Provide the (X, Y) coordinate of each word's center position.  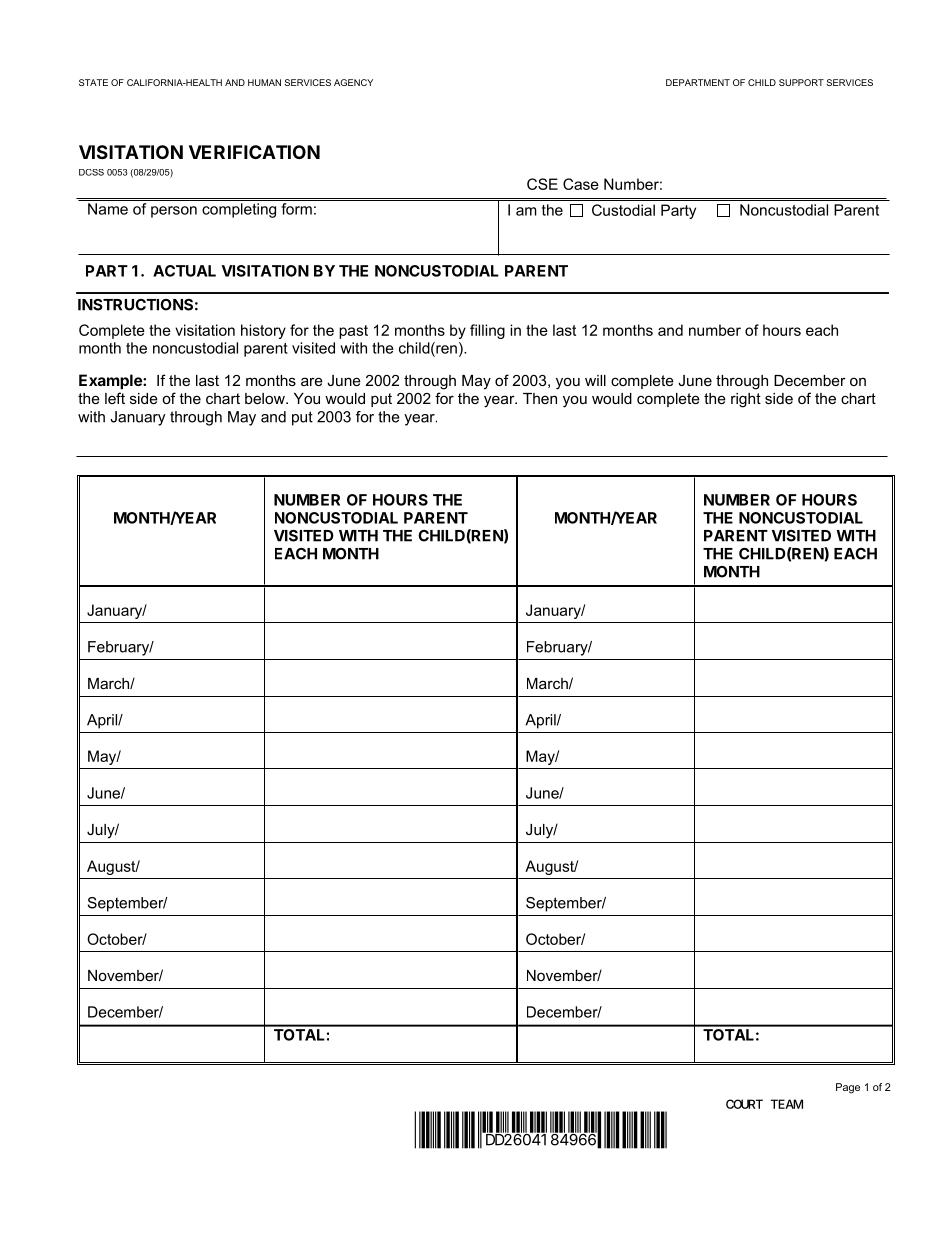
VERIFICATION (254, 152)
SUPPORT (801, 82)
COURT (744, 1104)
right (746, 400)
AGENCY (353, 82)
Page (848, 1088)
